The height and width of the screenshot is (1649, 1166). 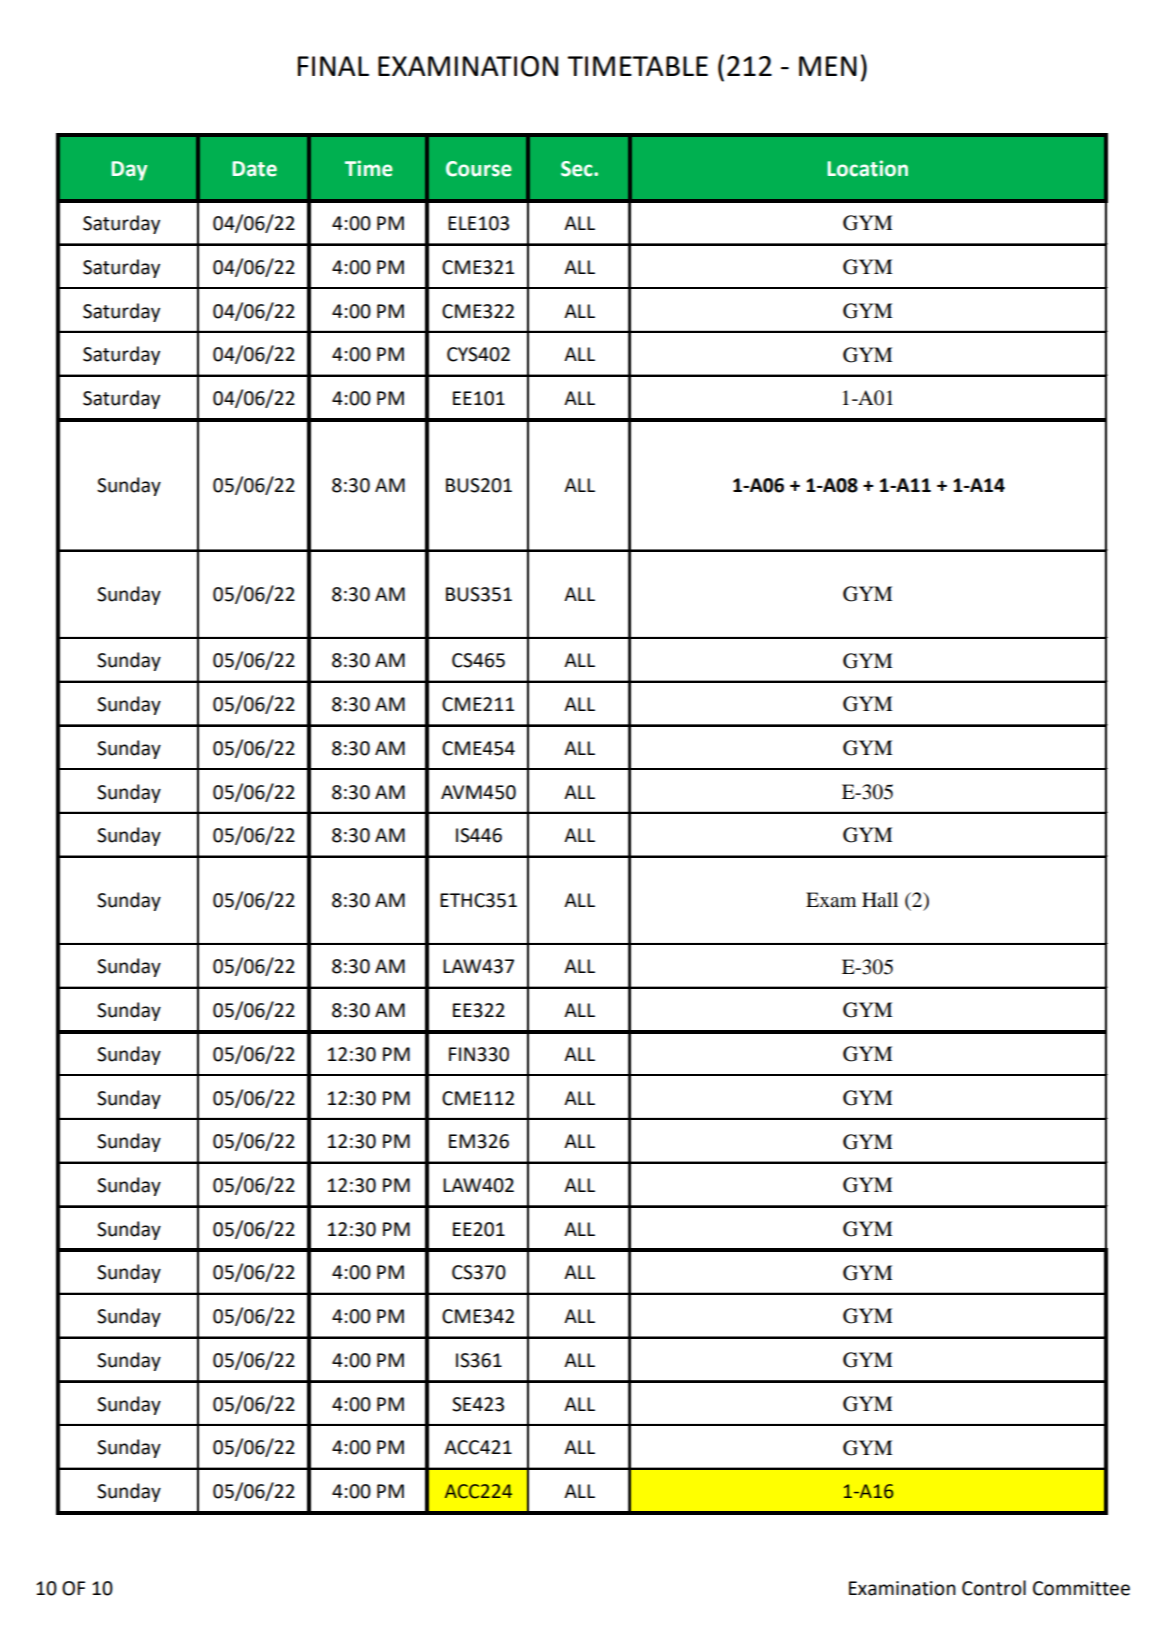 What do you see at coordinates (880, 900) in the screenshot?
I see `Hall` at bounding box center [880, 900].
